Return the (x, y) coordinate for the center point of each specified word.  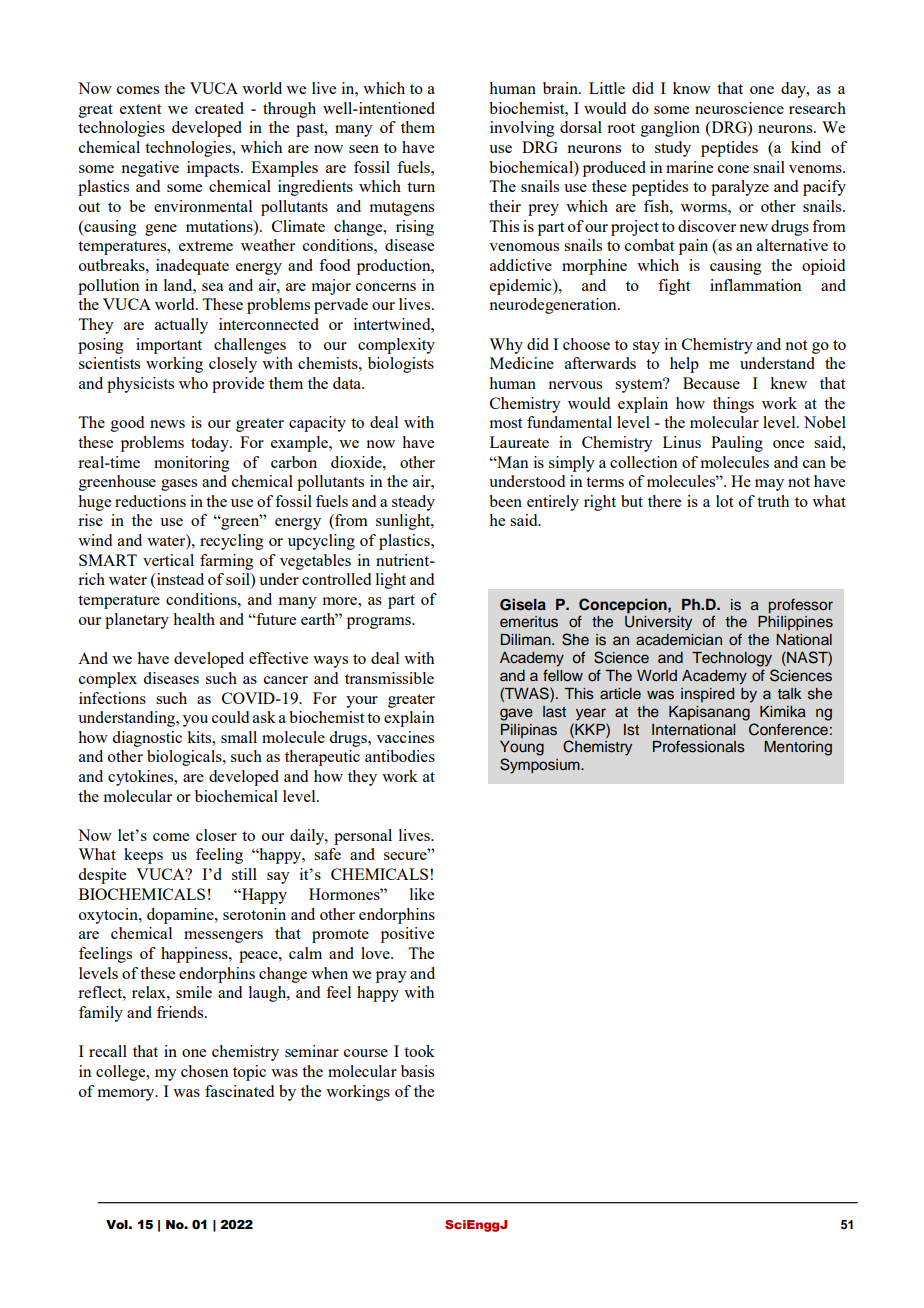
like (422, 894)
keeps (143, 856)
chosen (205, 1071)
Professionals (699, 746)
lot (724, 501)
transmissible (389, 678)
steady (413, 503)
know (692, 88)
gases (179, 485)
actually (181, 326)
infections (112, 698)
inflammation (756, 285)
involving (522, 129)
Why (506, 346)
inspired (707, 695)
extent (140, 109)
